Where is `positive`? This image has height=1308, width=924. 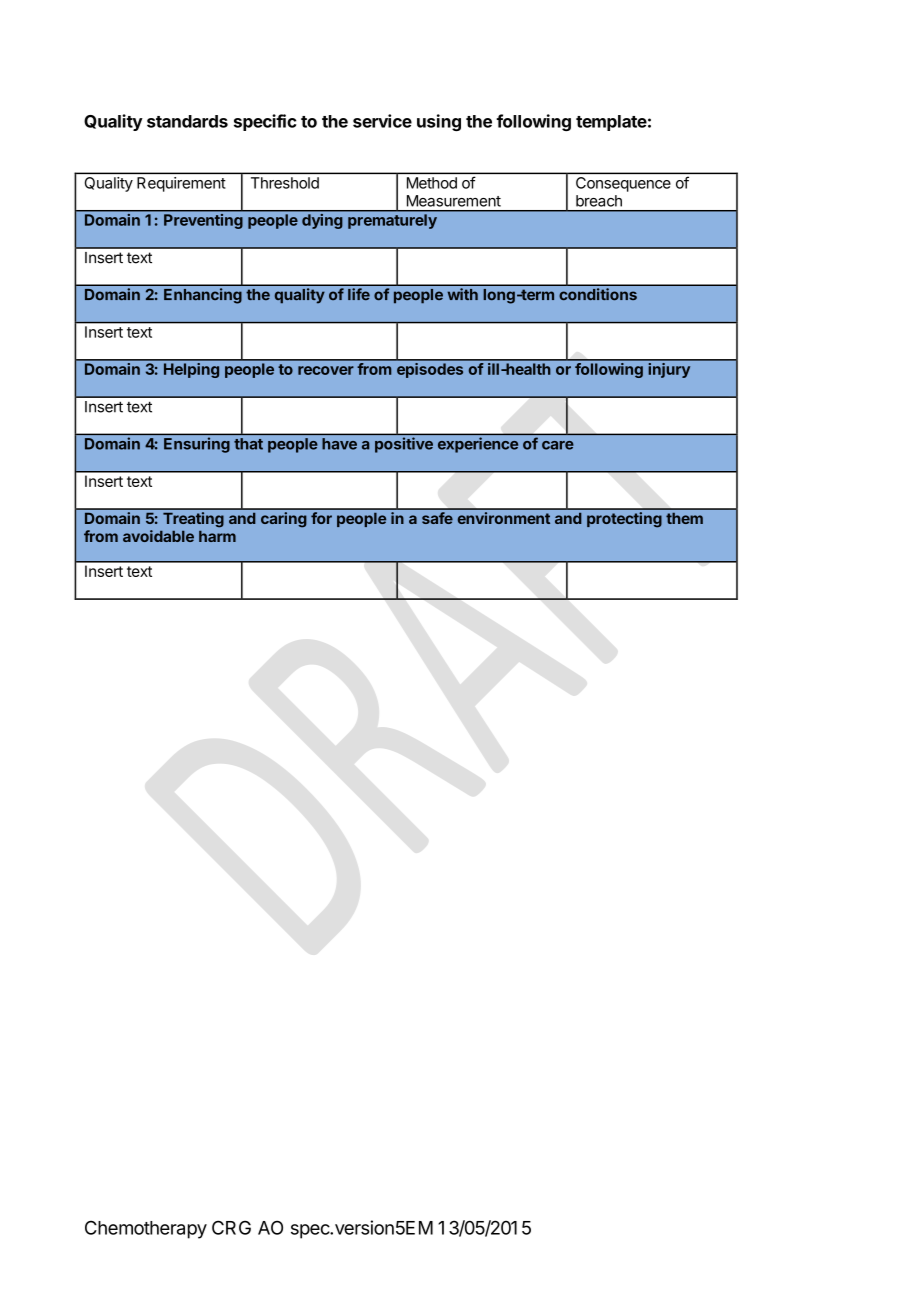
positive is located at coordinates (404, 445).
